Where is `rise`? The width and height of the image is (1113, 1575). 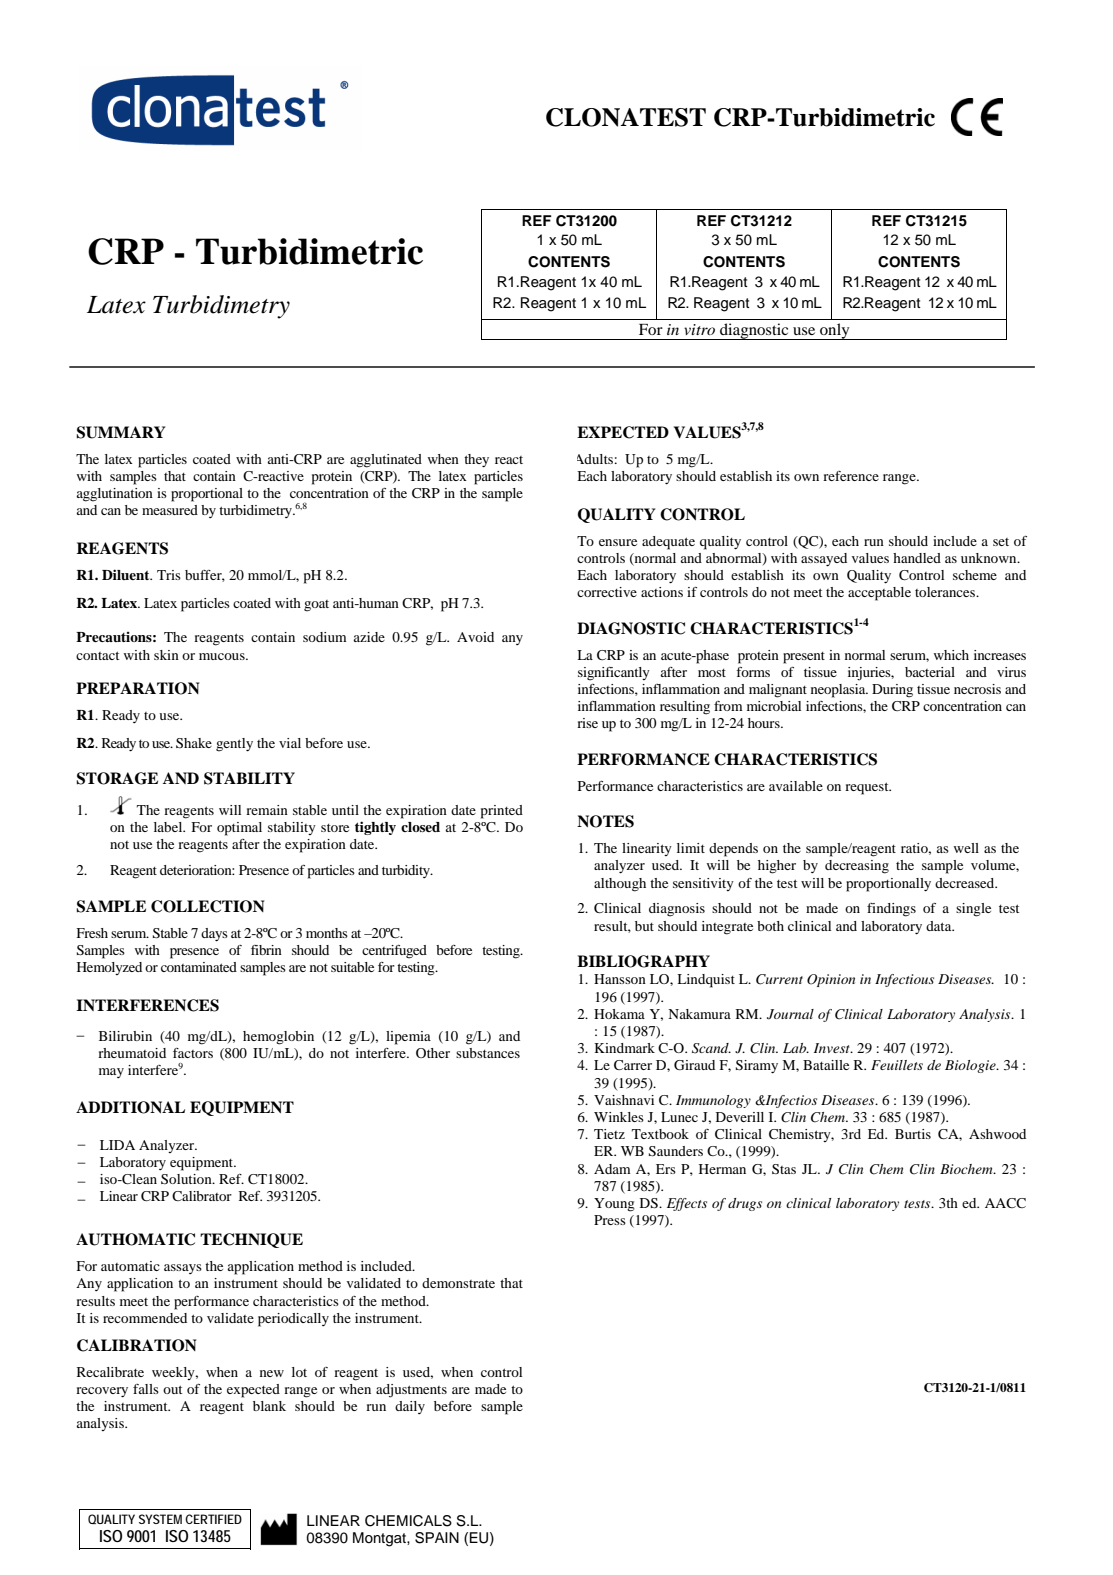
rise is located at coordinates (587, 723).
